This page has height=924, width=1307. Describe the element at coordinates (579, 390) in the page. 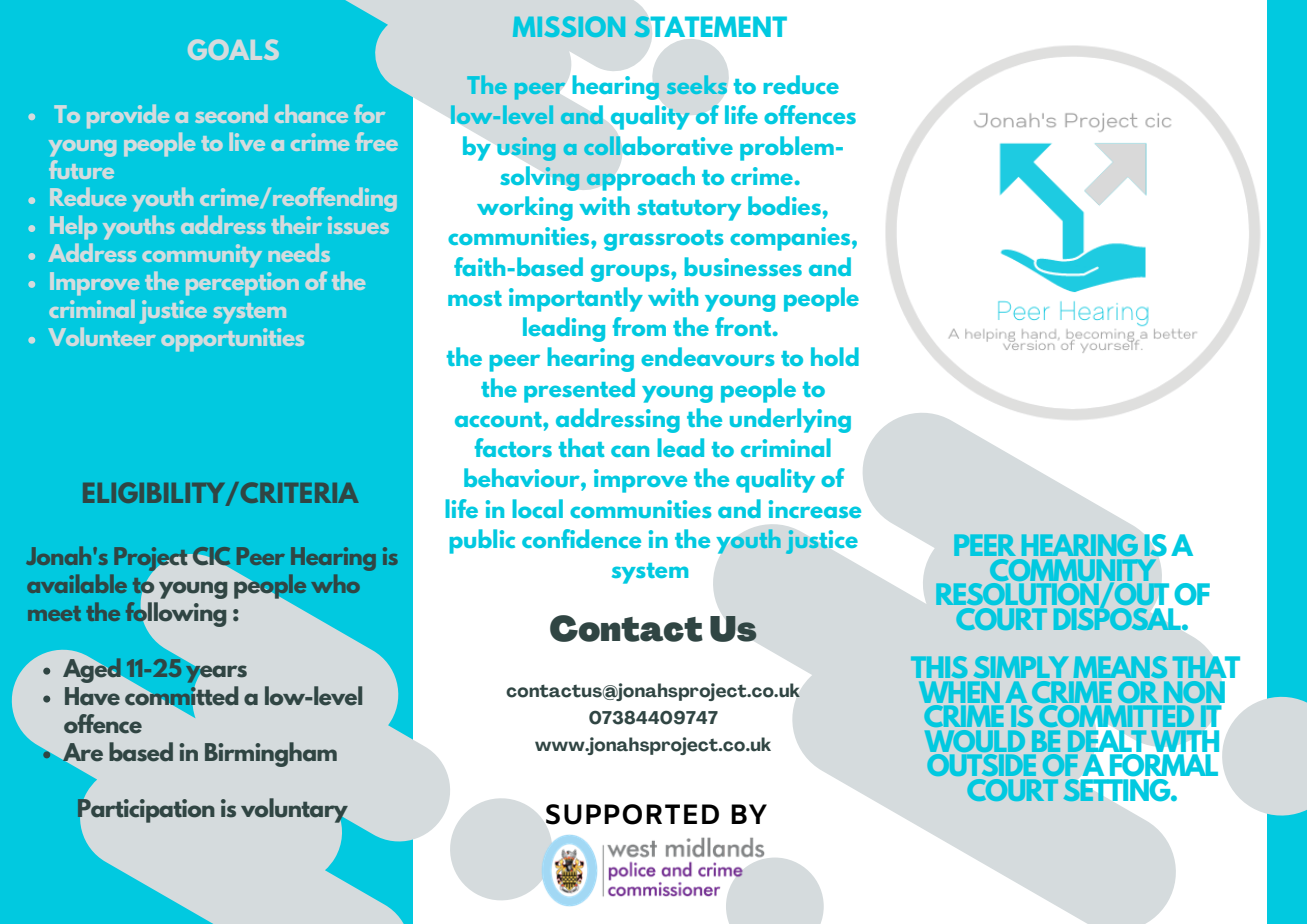

I see `presented` at that location.
